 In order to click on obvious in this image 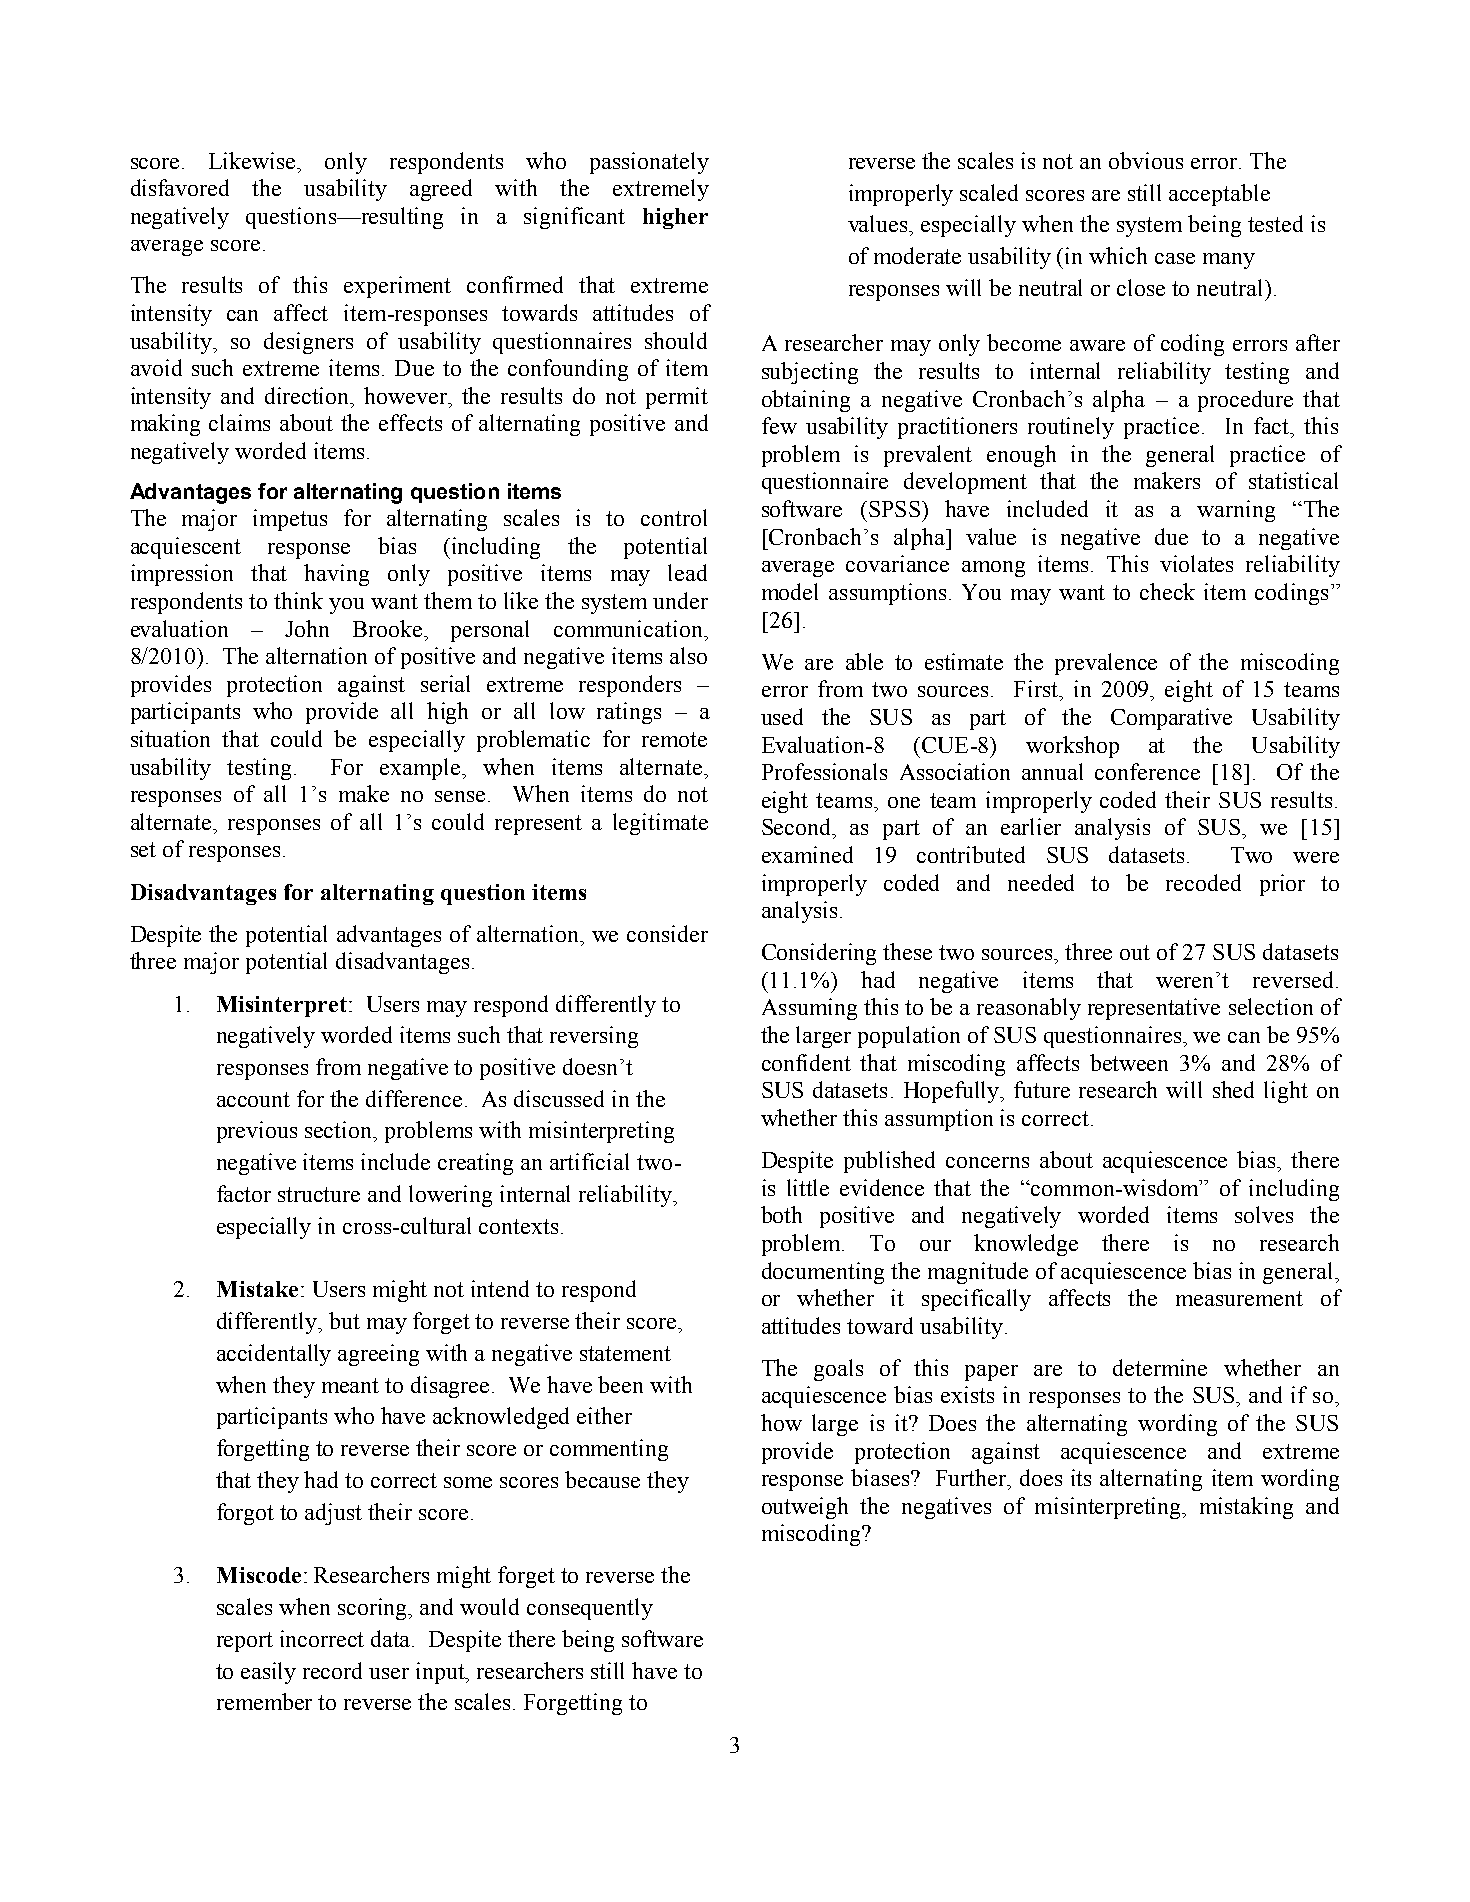, I will do `click(1146, 160)`.
